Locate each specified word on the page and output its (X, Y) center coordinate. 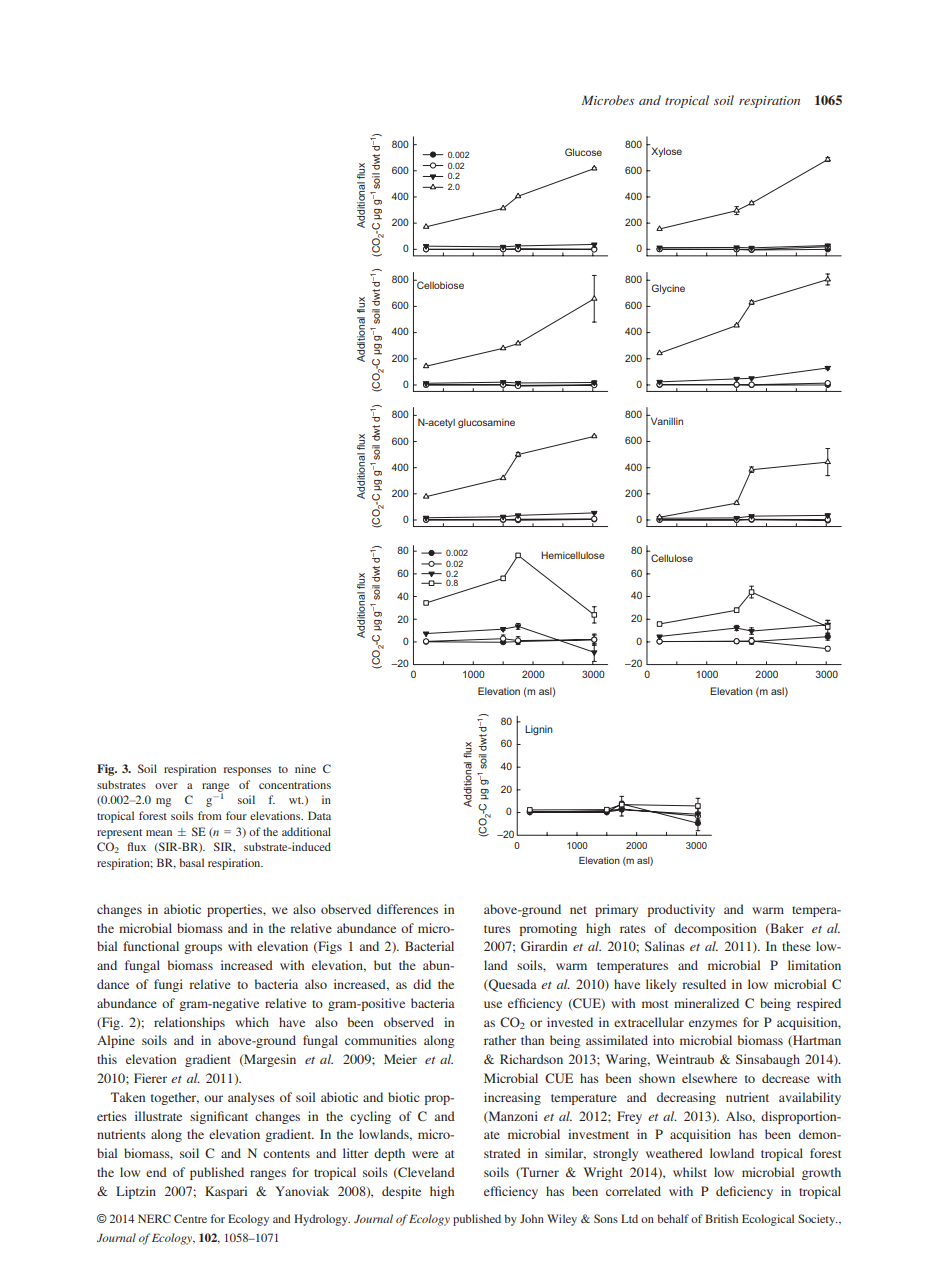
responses (247, 771)
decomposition (715, 929)
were (425, 1154)
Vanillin (667, 421)
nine (305, 768)
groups (203, 949)
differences (407, 909)
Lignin (539, 730)
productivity (681, 910)
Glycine (668, 289)
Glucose (583, 152)
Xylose (666, 152)
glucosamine (486, 423)
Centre (190, 1218)
